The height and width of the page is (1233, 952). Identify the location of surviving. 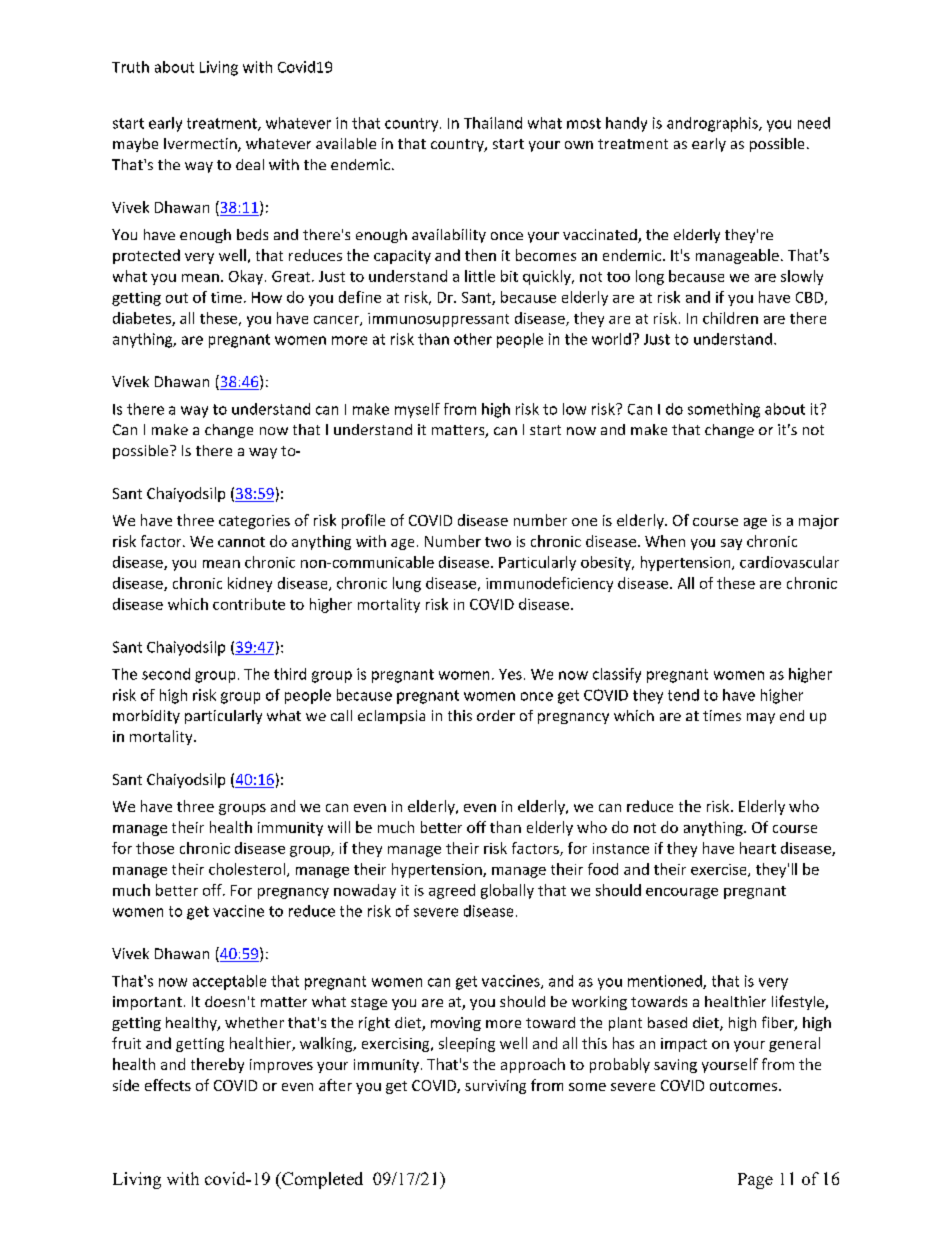
(495, 1087).
